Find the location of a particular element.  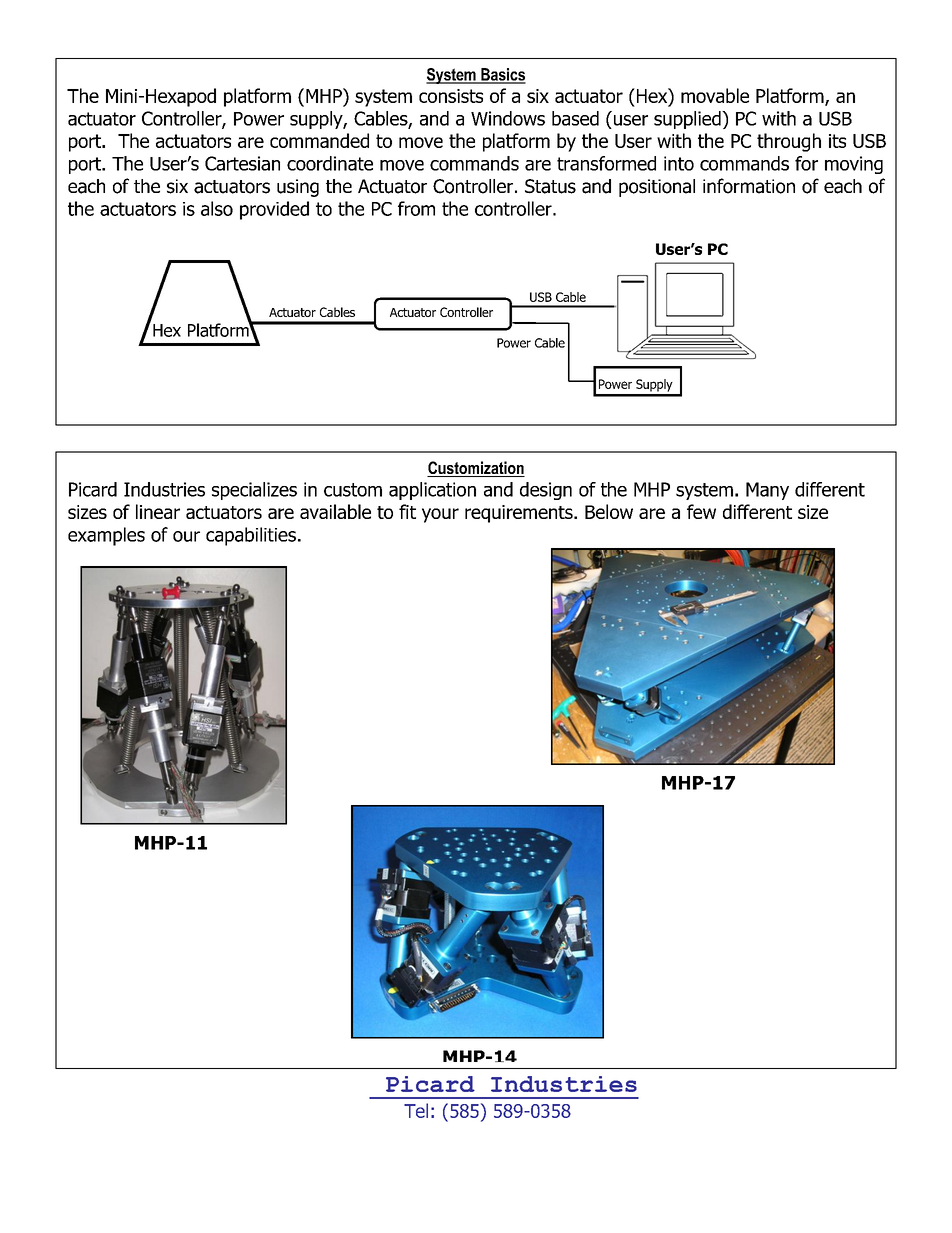

your is located at coordinates (440, 515).
